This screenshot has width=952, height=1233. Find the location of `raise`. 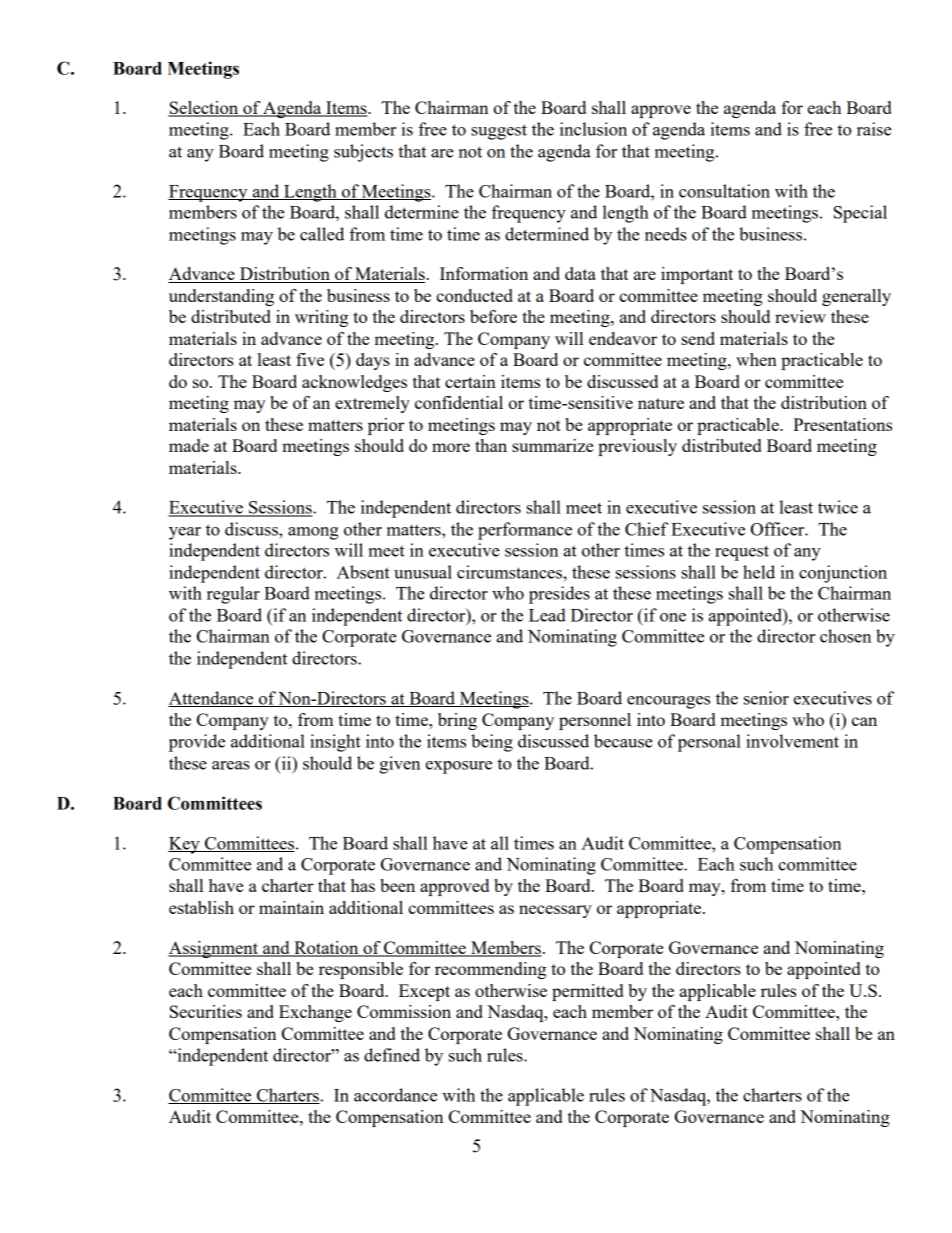

raise is located at coordinates (874, 129).
